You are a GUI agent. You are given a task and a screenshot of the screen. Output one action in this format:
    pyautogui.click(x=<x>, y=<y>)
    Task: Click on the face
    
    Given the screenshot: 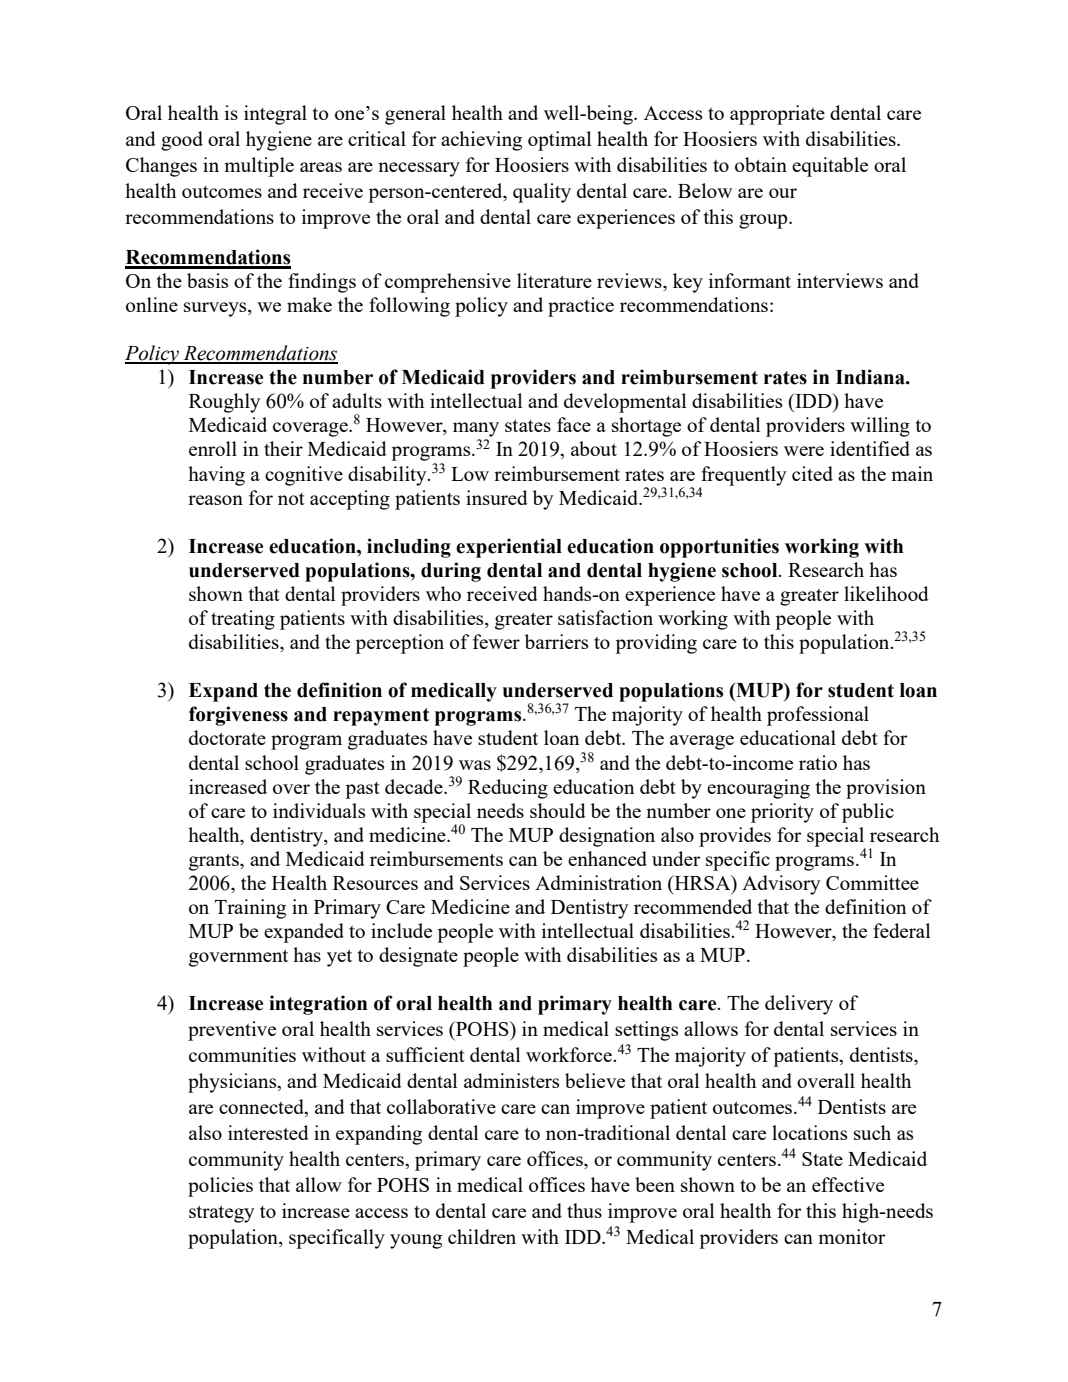 What is the action you would take?
    pyautogui.click(x=574, y=424)
